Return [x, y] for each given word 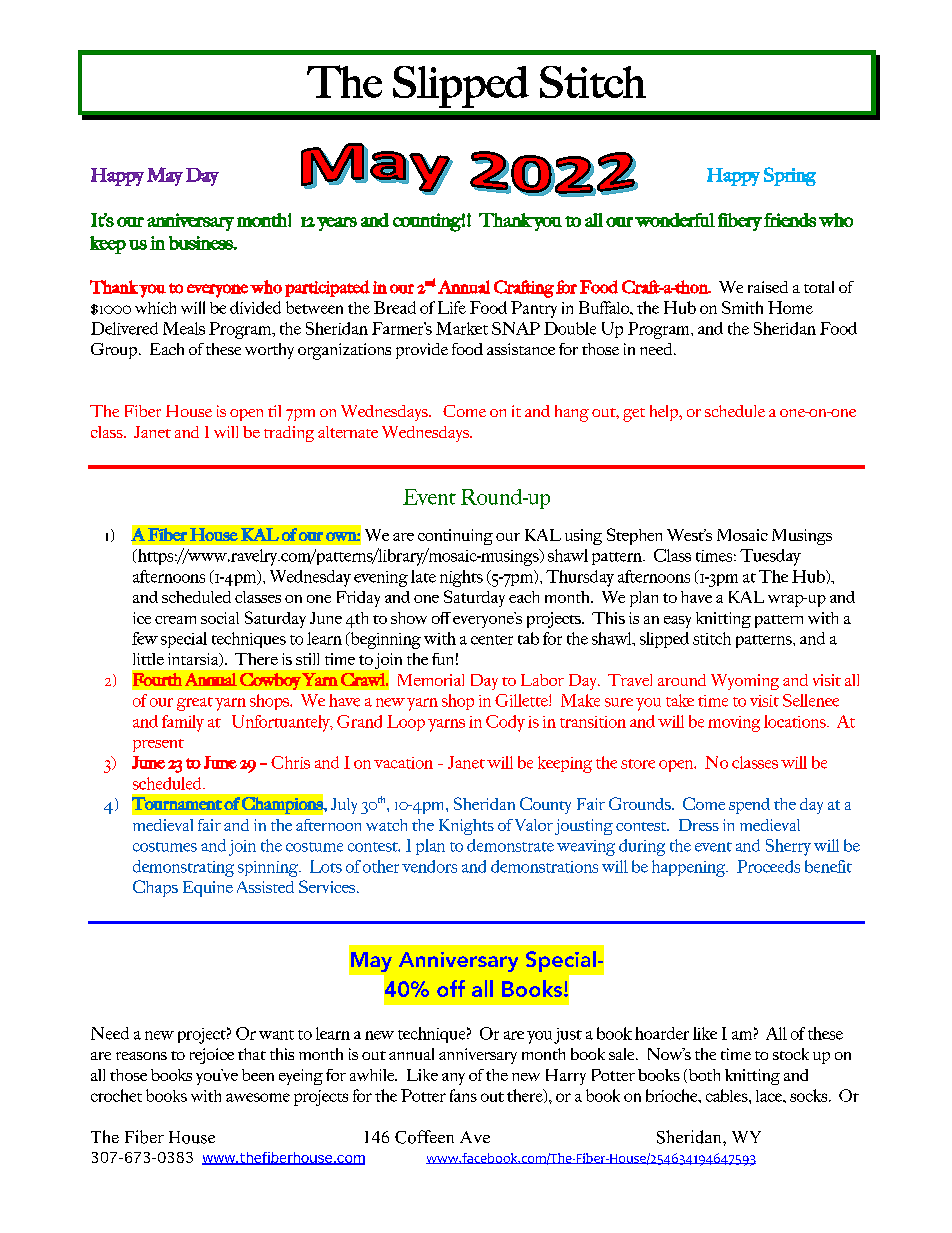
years [337, 224]
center [492, 640]
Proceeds [768, 866]
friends [790, 220]
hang [572, 413]
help [665, 413]
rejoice [212, 1056]
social [220, 618]
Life [452, 307]
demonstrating [183, 868]
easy [677, 622]
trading [289, 434]
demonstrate [510, 845]
